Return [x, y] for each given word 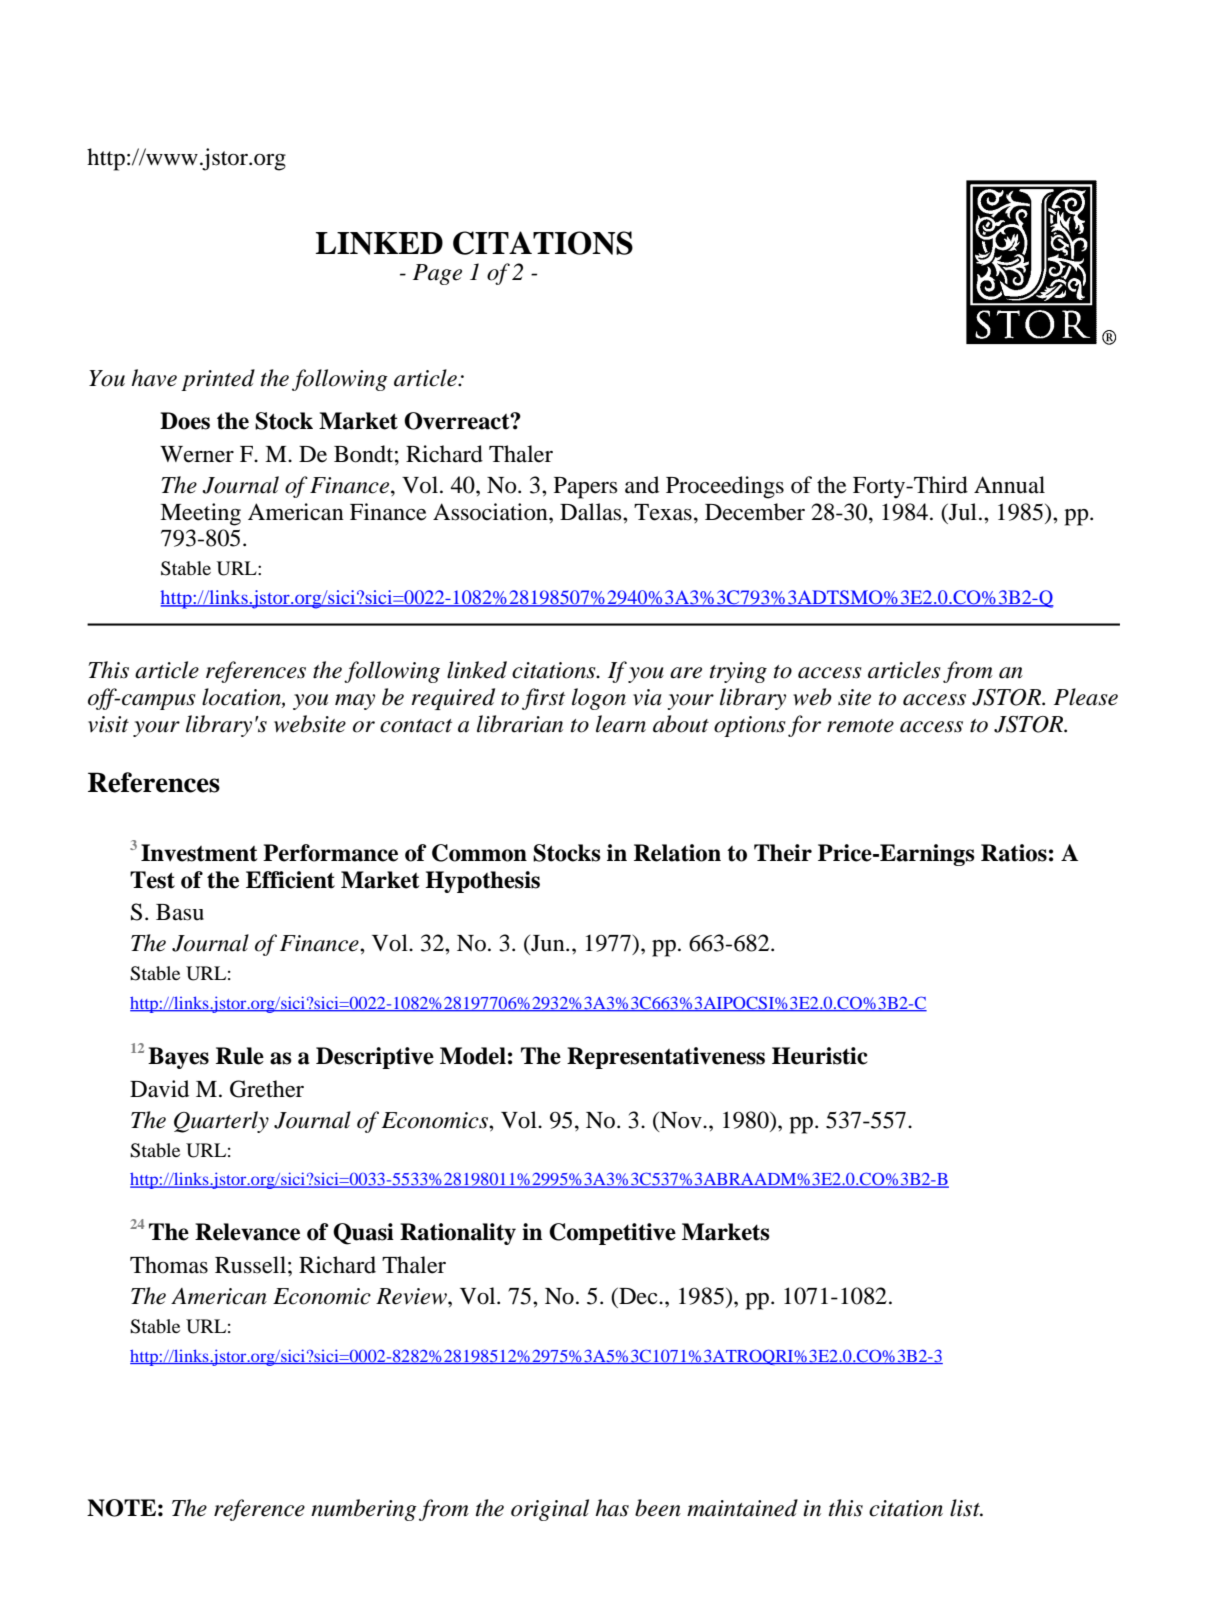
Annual [1009, 485]
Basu [180, 912]
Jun [548, 944]
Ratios [1014, 853]
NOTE [121, 1508]
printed [218, 380]
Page [437, 274]
